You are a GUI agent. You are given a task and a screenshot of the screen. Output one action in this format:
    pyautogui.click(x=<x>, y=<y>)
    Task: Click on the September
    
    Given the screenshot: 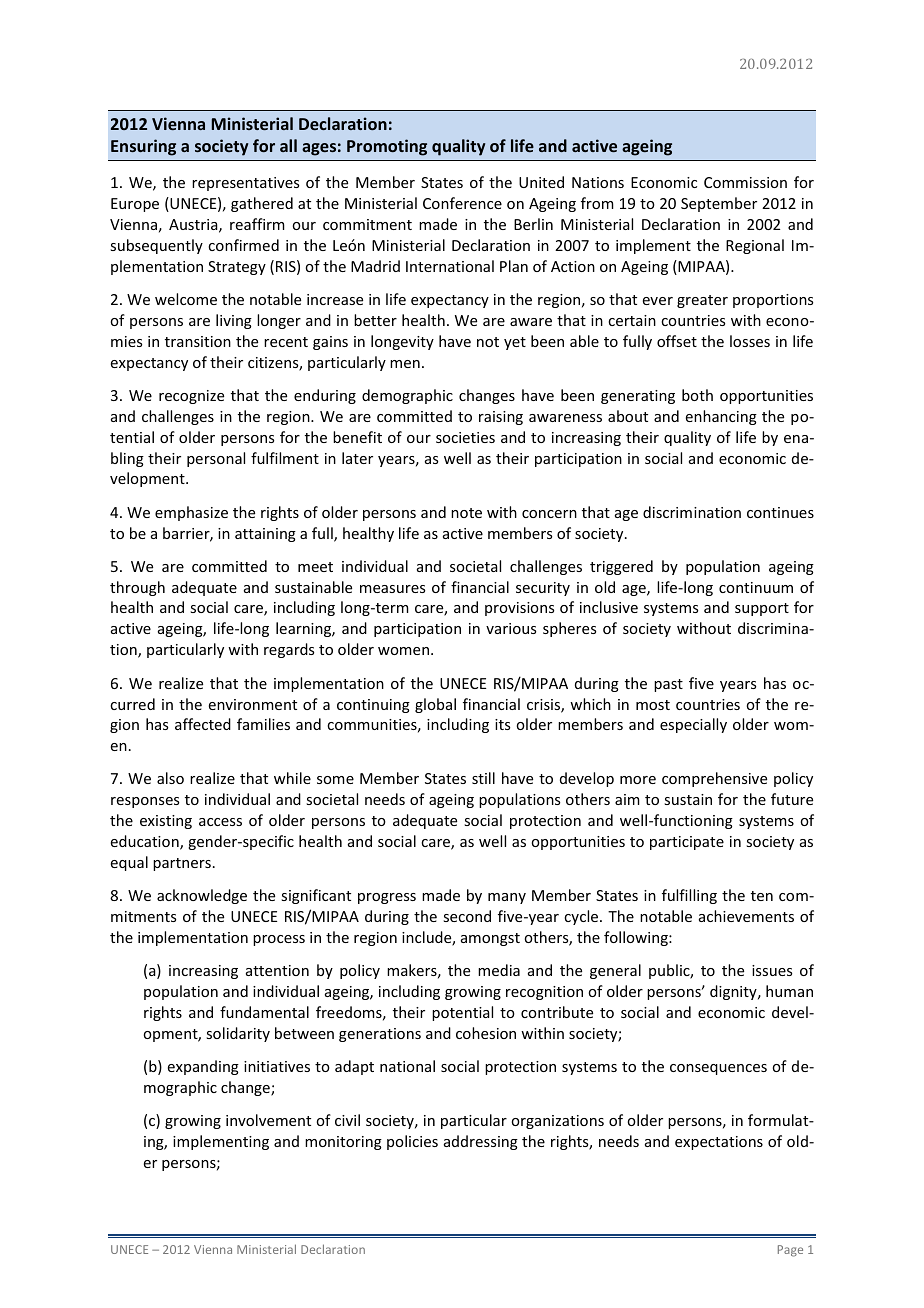 What is the action you would take?
    pyautogui.click(x=719, y=204)
